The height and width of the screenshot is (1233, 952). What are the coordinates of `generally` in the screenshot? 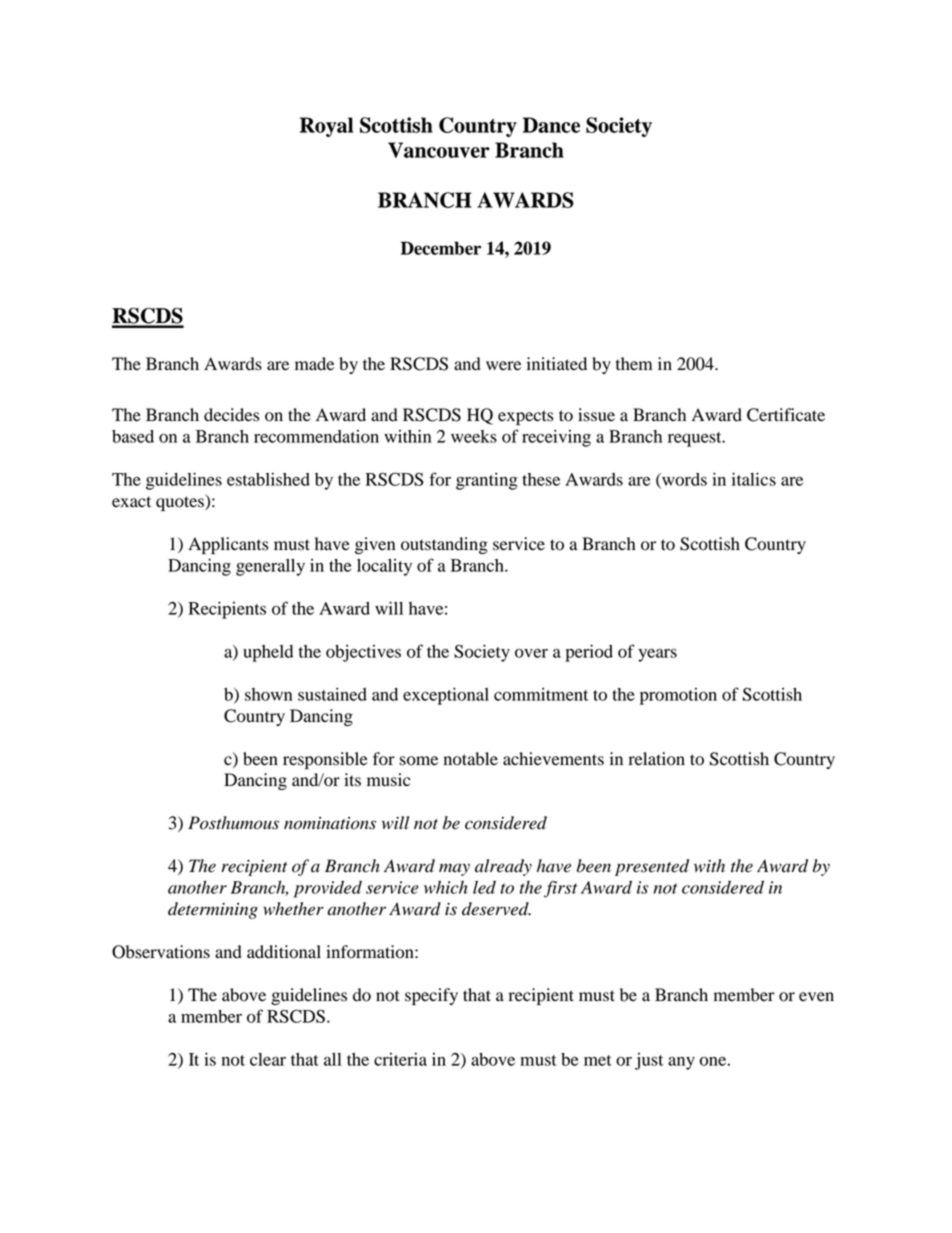 It's located at (270, 567).
